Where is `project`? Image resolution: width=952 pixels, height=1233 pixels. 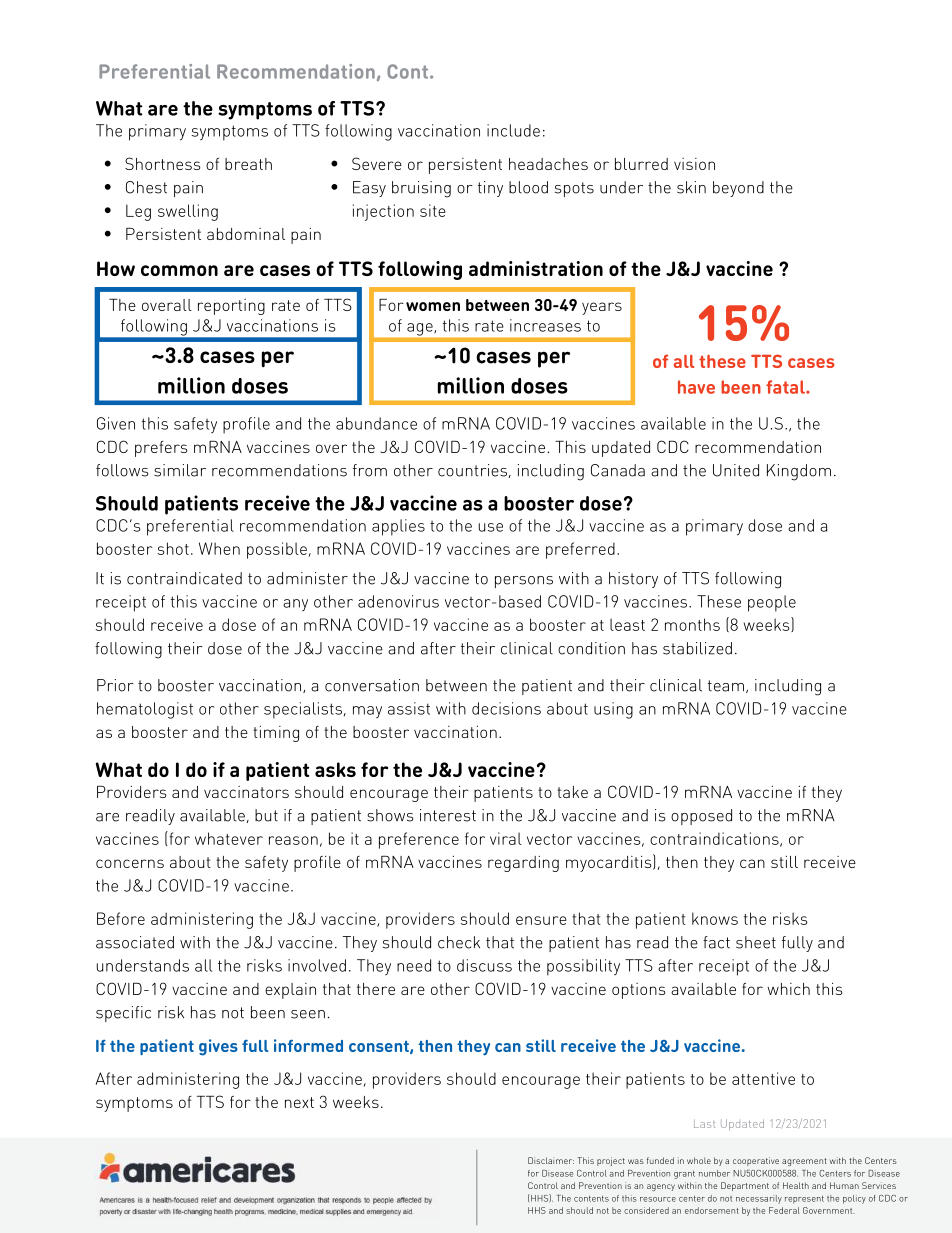 project is located at coordinates (611, 1161).
